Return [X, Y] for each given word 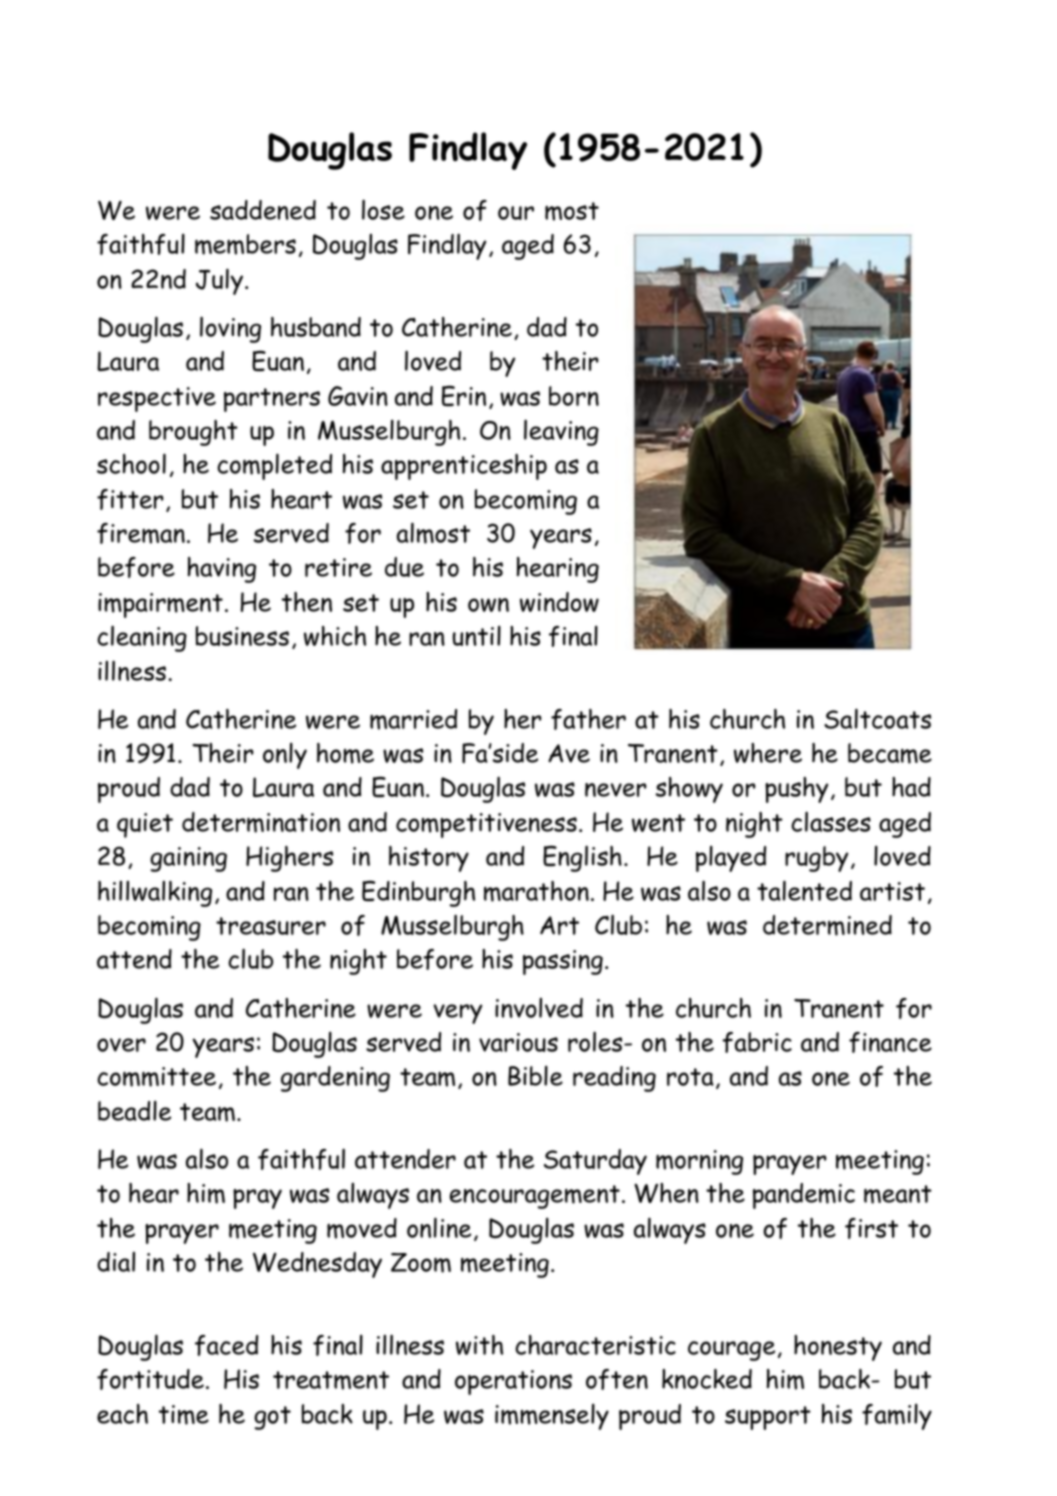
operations [513, 1382]
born [574, 396]
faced [226, 1345]
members [245, 244]
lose [383, 209]
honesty [838, 1348]
